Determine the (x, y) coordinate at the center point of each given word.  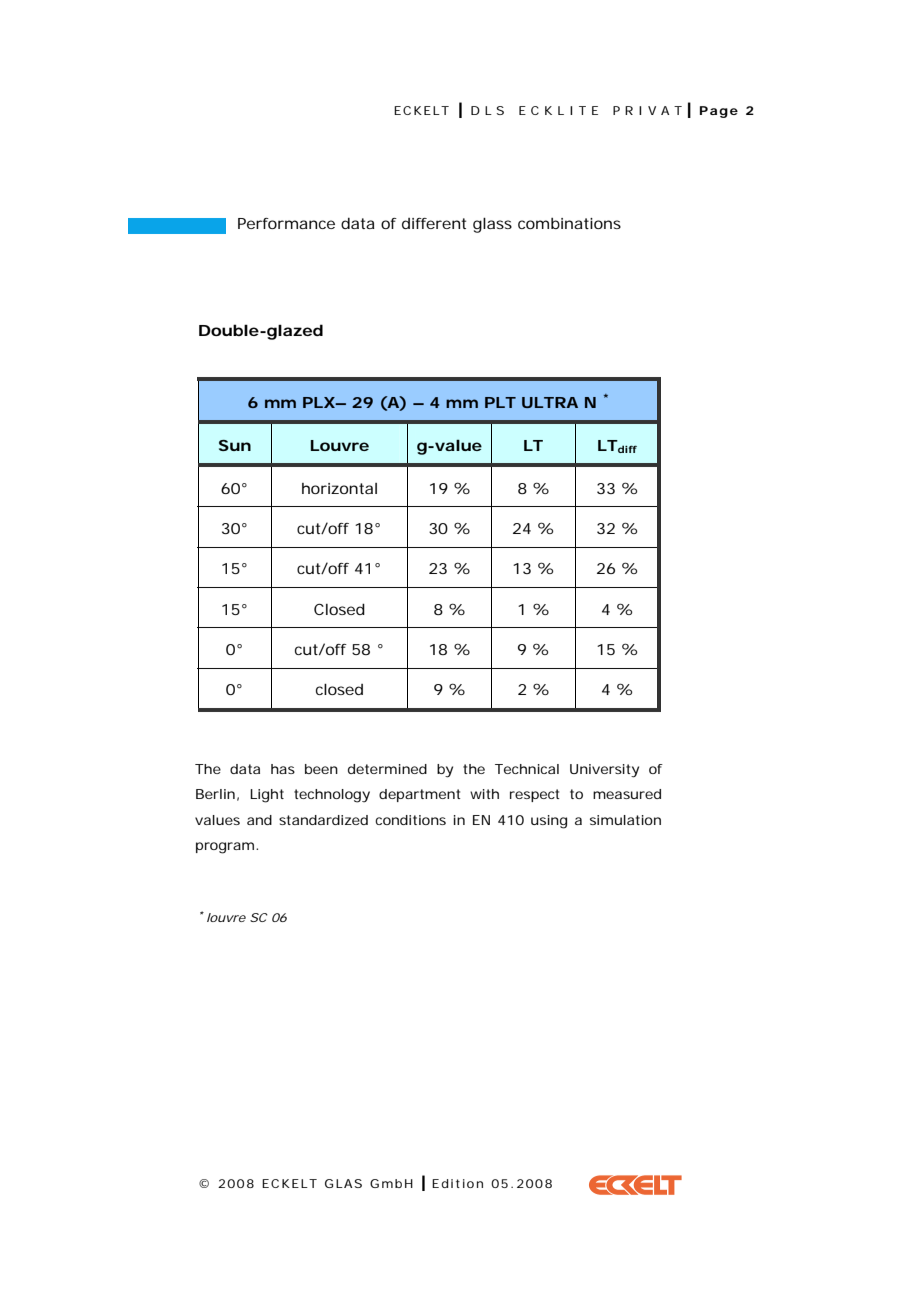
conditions (410, 820)
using (549, 822)
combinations (569, 223)
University (604, 771)
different (434, 223)
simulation (625, 820)
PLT (500, 402)
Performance (286, 223)
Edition (457, 1183)
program (225, 848)
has (283, 769)
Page (719, 112)
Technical (527, 769)
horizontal (339, 488)
